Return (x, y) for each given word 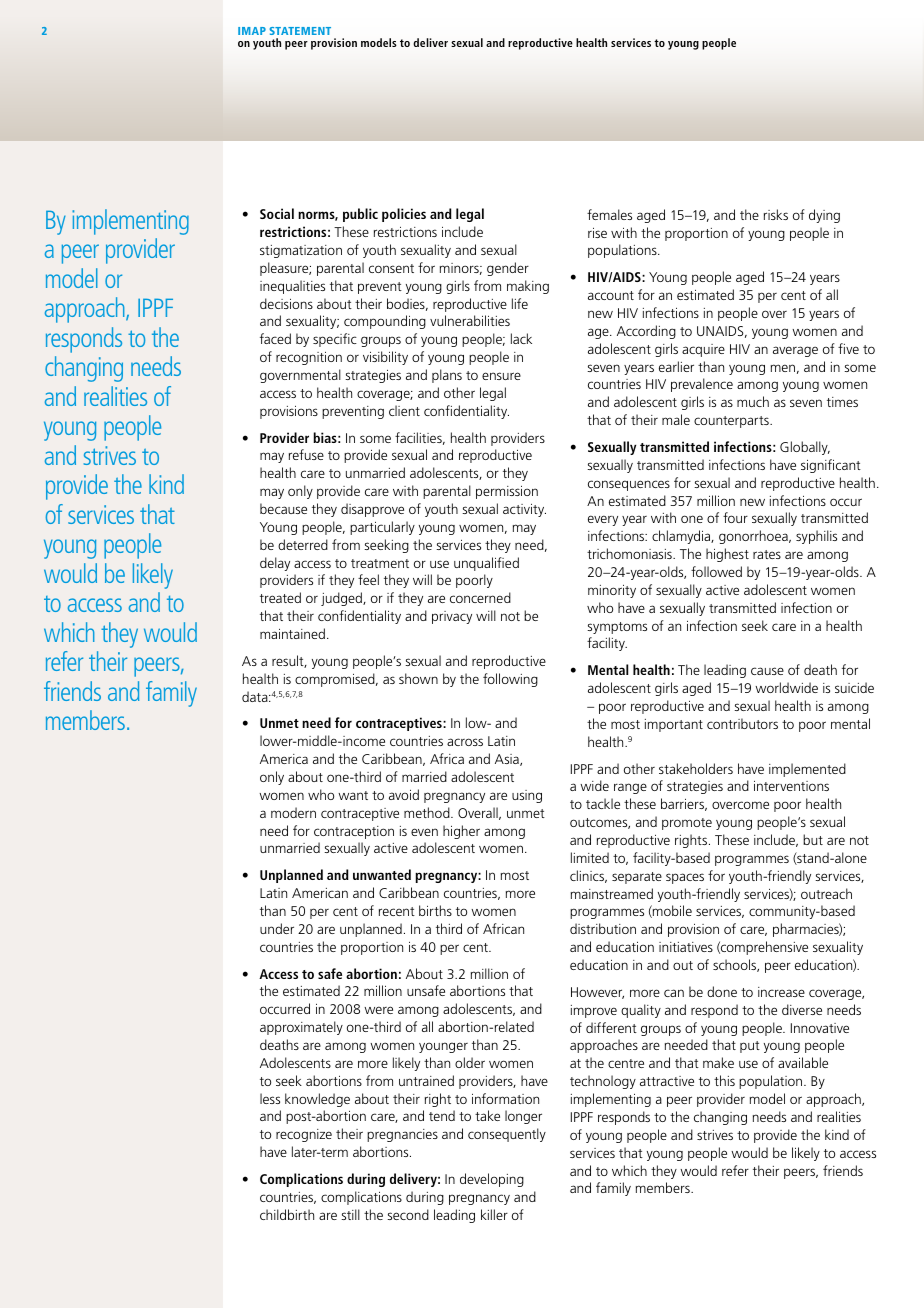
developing (492, 1180)
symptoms (617, 628)
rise (597, 233)
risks (776, 214)
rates (767, 554)
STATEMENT (300, 31)
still (350, 1214)
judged (342, 599)
